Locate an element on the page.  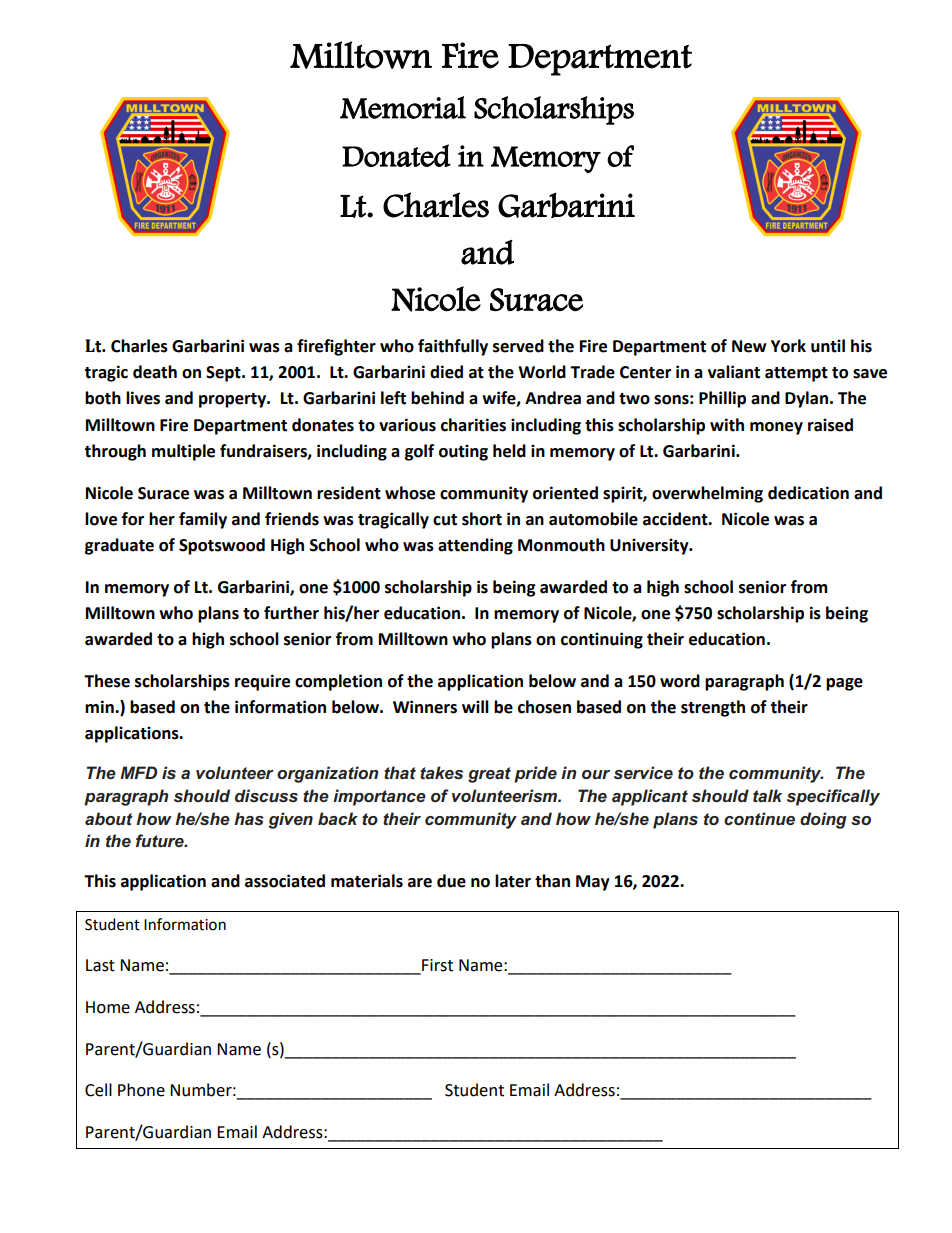
Memorial is located at coordinates (403, 107).
